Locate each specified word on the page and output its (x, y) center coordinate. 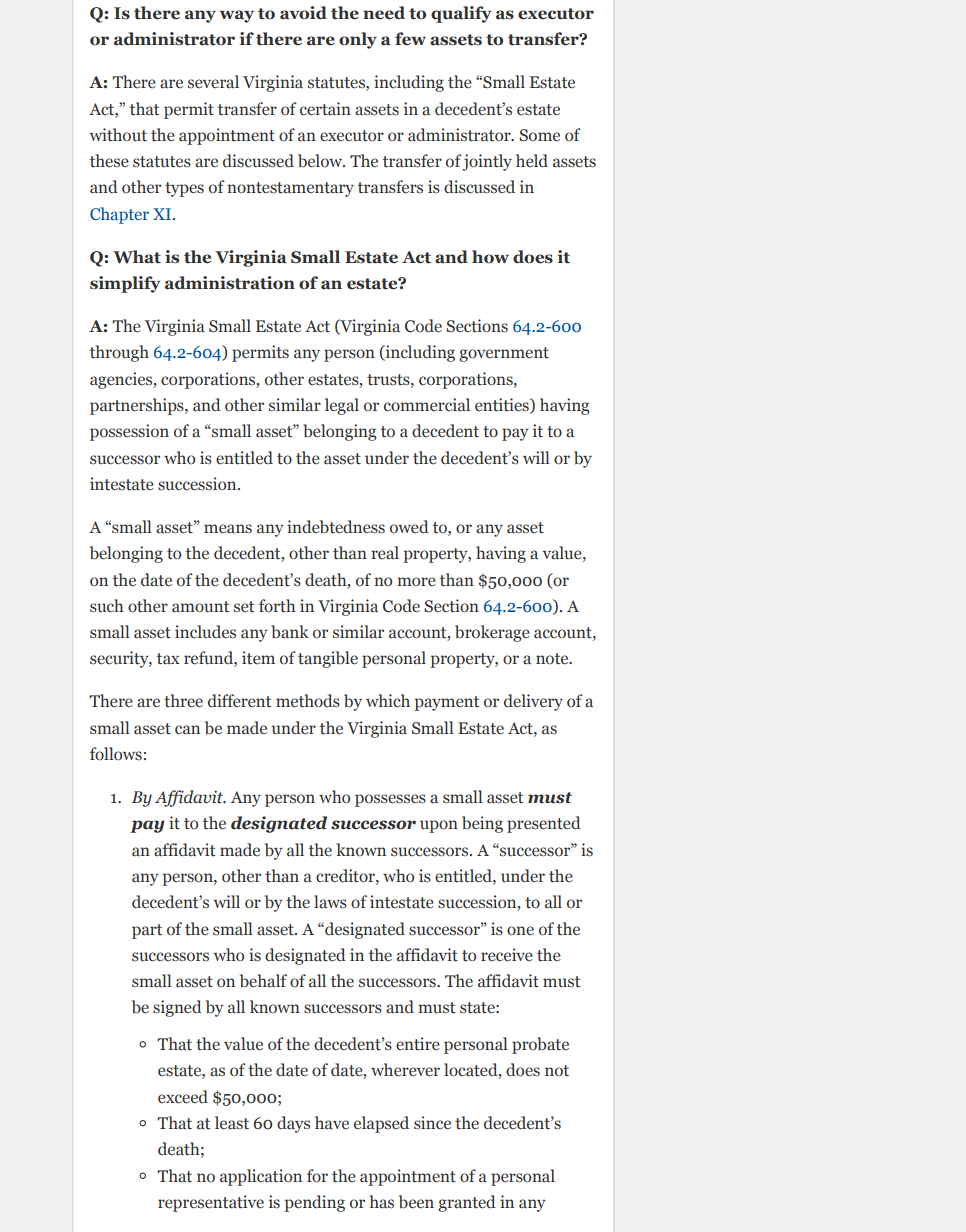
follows (116, 754)
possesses (390, 800)
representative (211, 1203)
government (504, 354)
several (213, 82)
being (482, 824)
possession (129, 432)
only (358, 40)
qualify (461, 14)
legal (342, 406)
